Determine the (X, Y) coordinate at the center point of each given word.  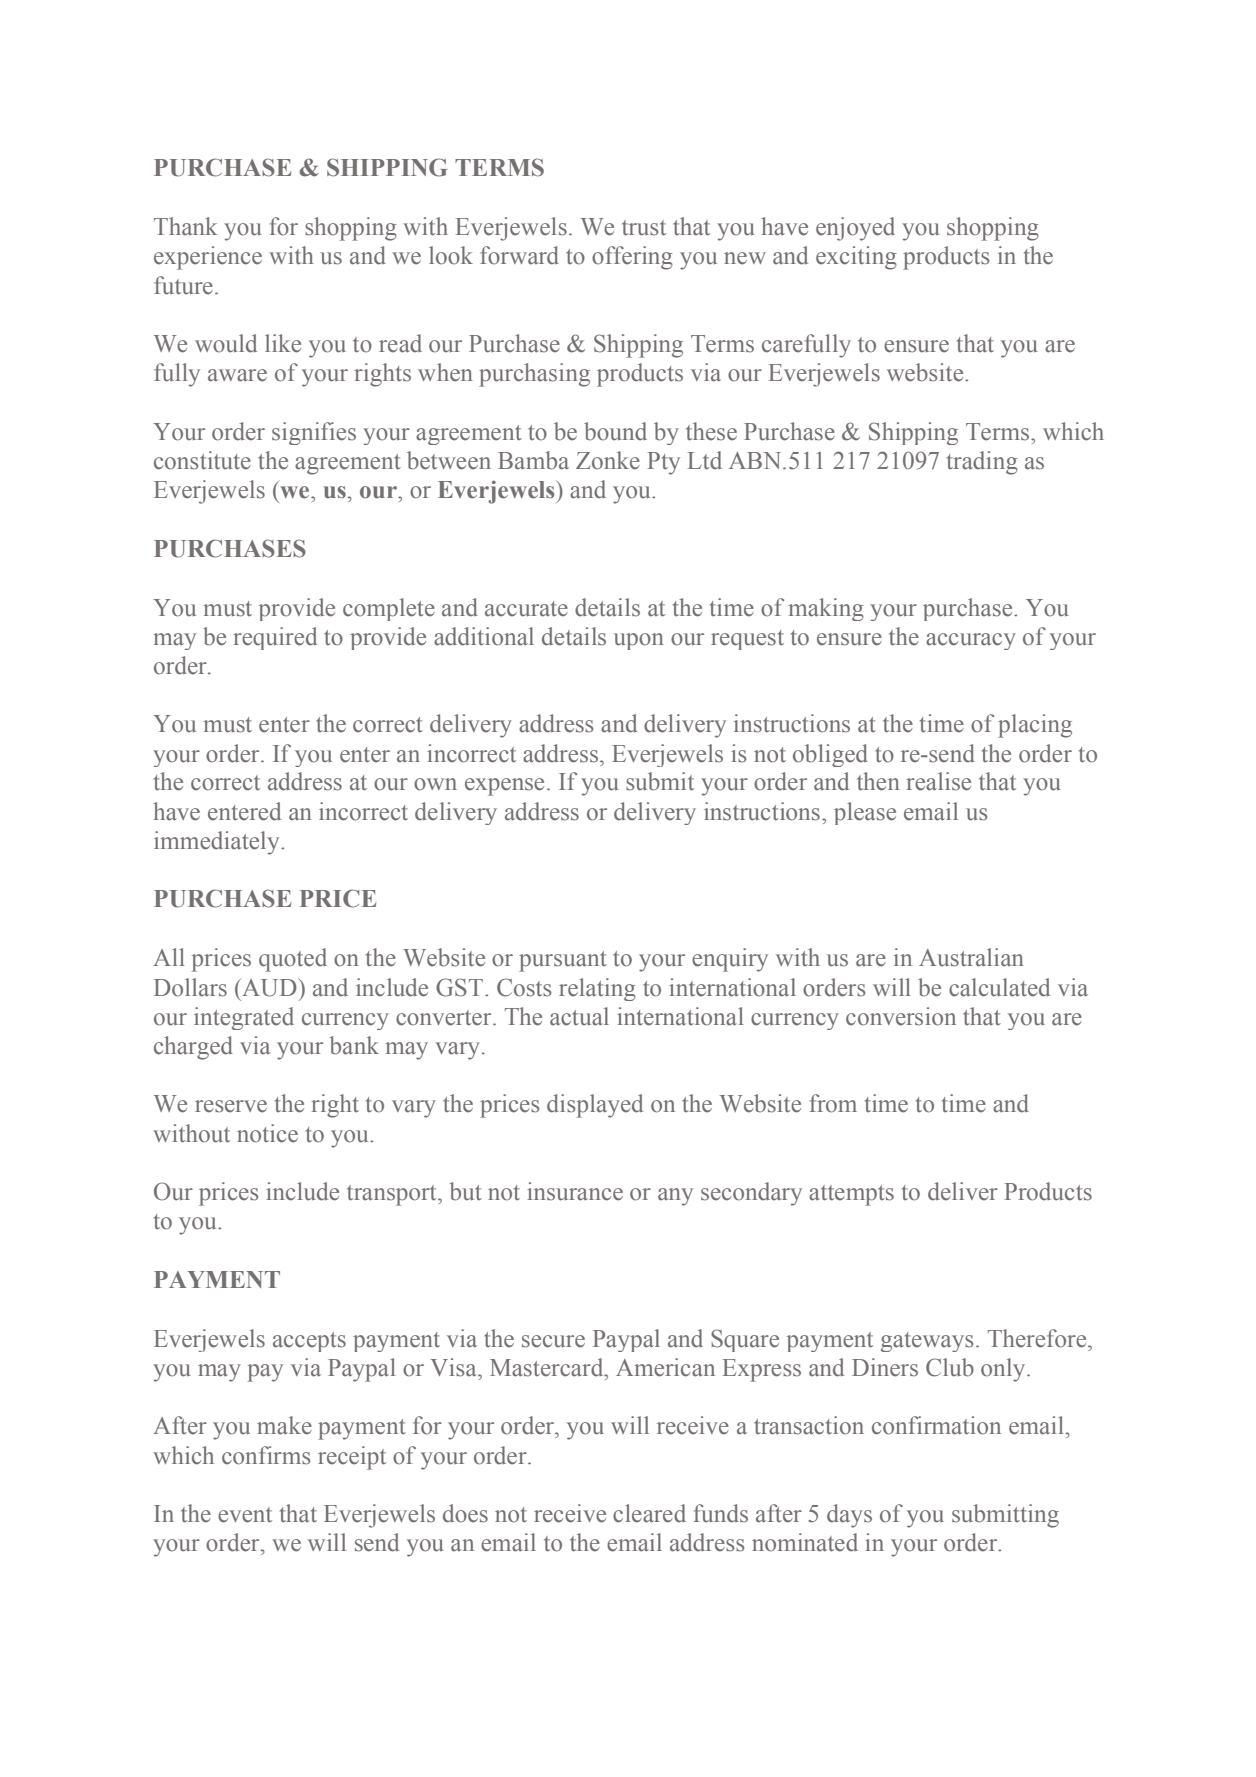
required (275, 638)
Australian (971, 957)
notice (267, 1133)
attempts (851, 1195)
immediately (218, 843)
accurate (526, 609)
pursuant (563, 961)
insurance (575, 1191)
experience (208, 258)
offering (632, 258)
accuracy (971, 641)
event (245, 1515)
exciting (856, 258)
